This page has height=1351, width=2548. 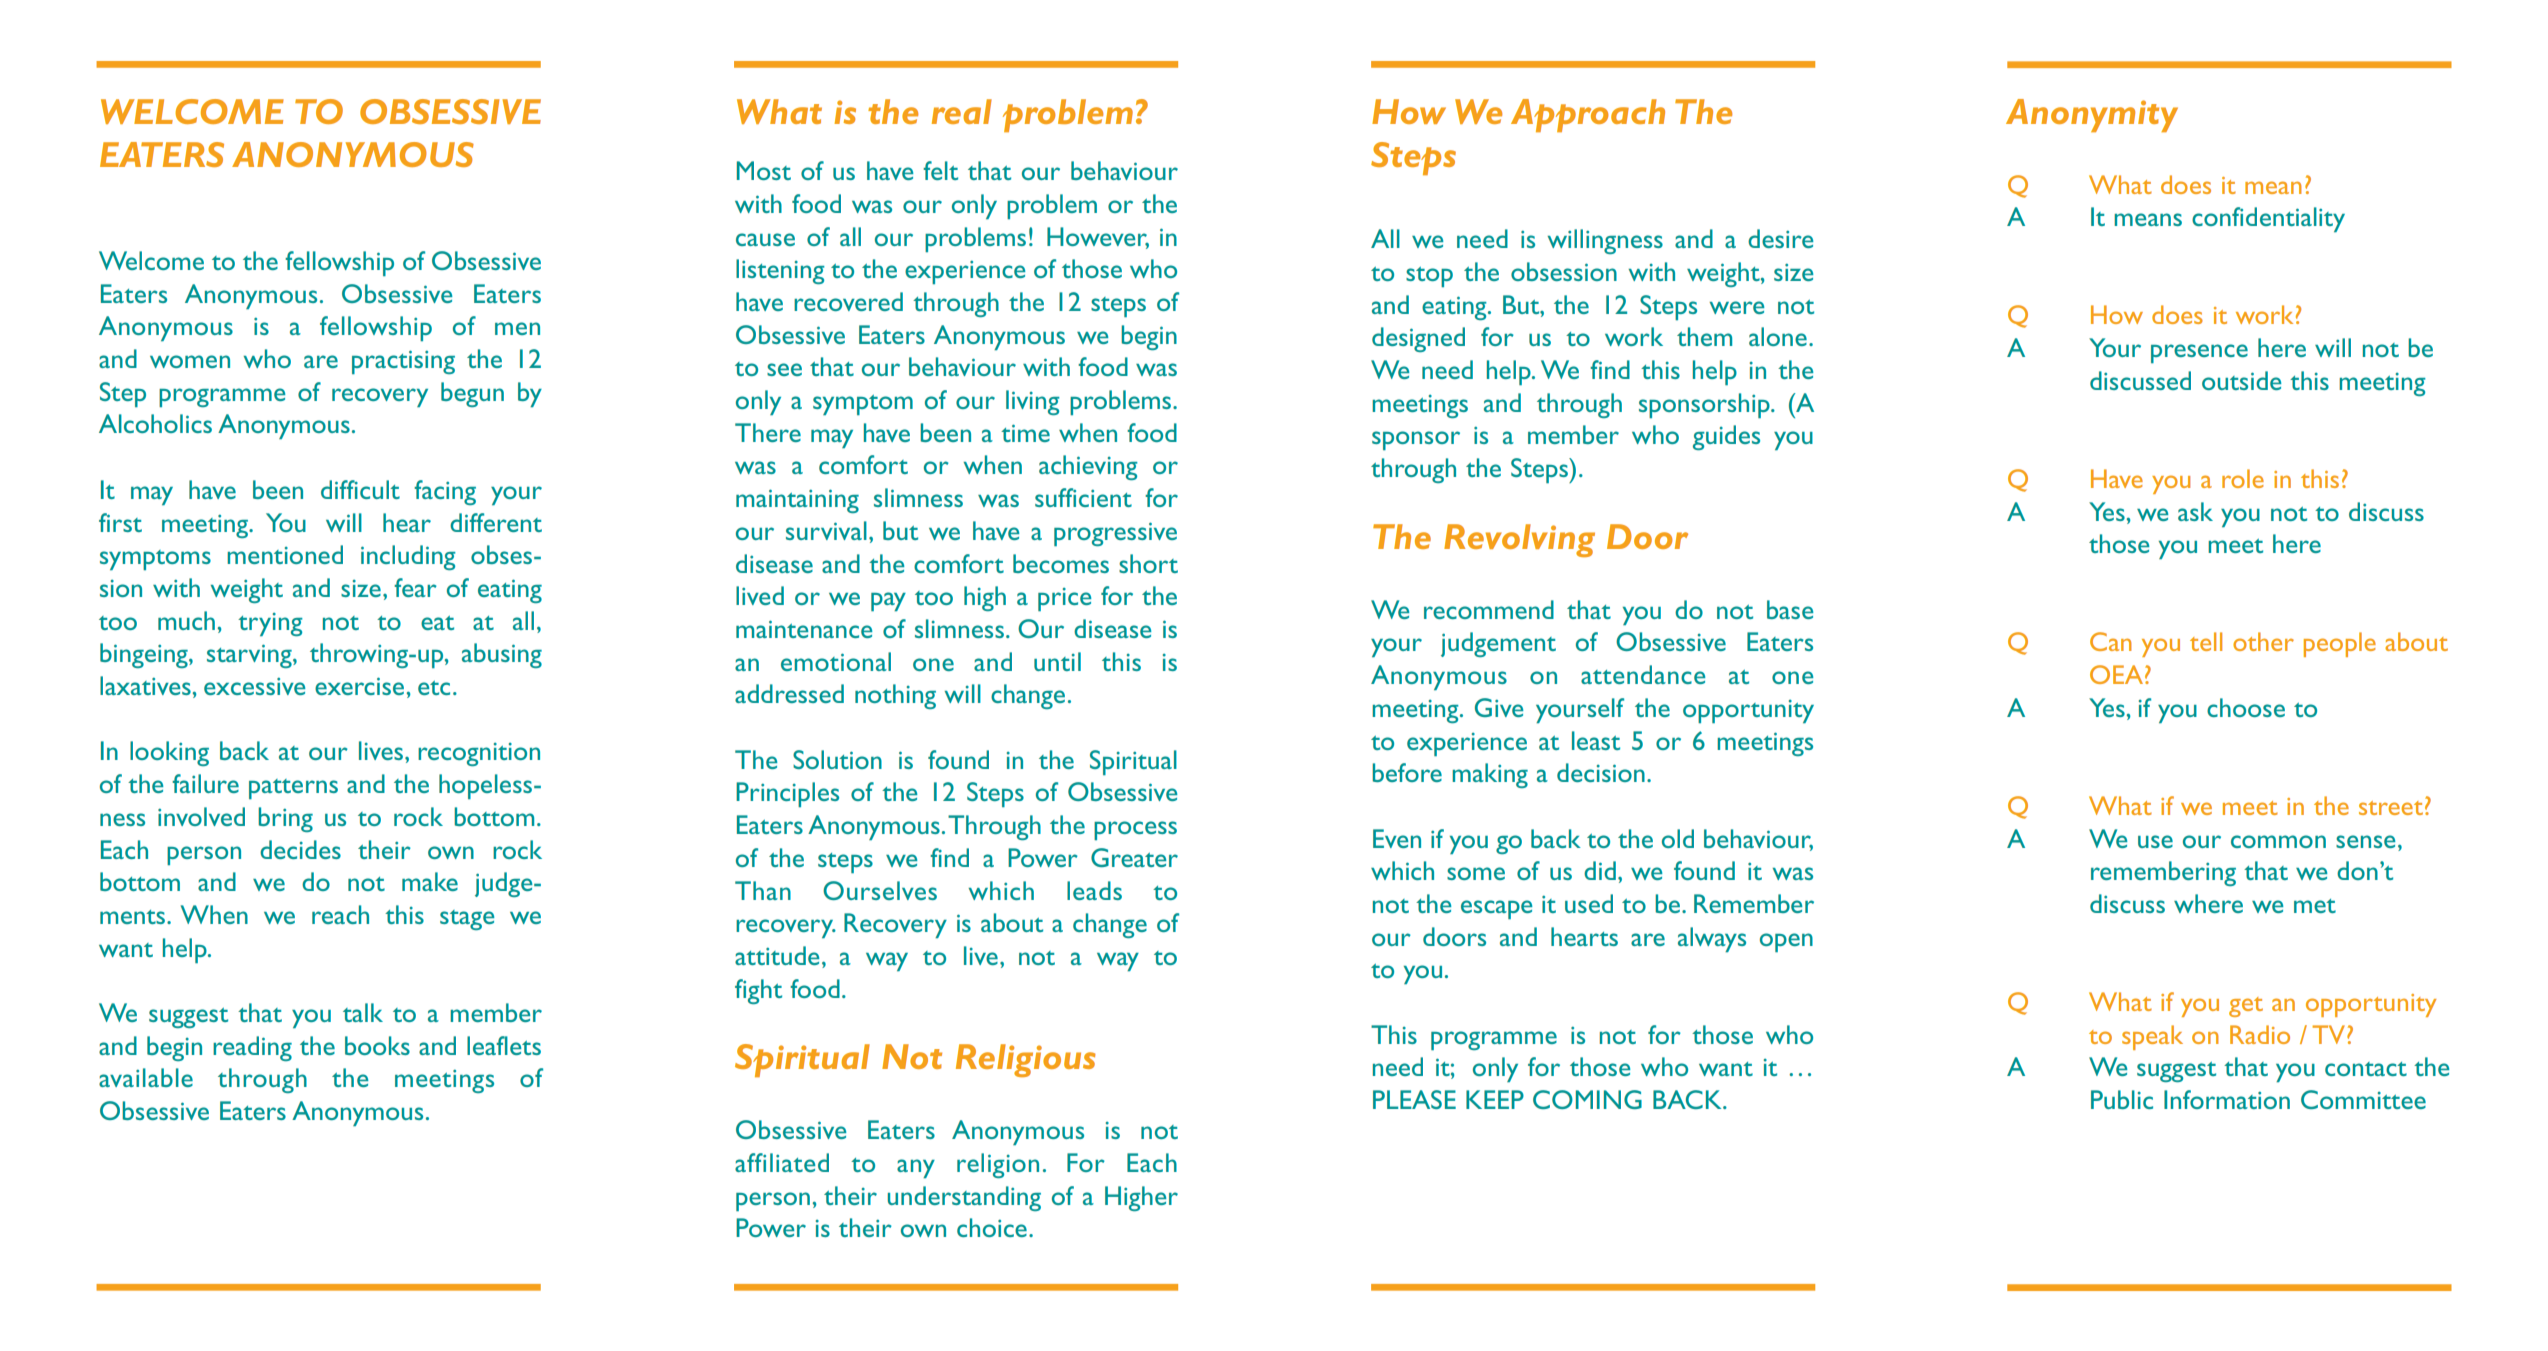 I want to click on until, so click(x=1057, y=661).
